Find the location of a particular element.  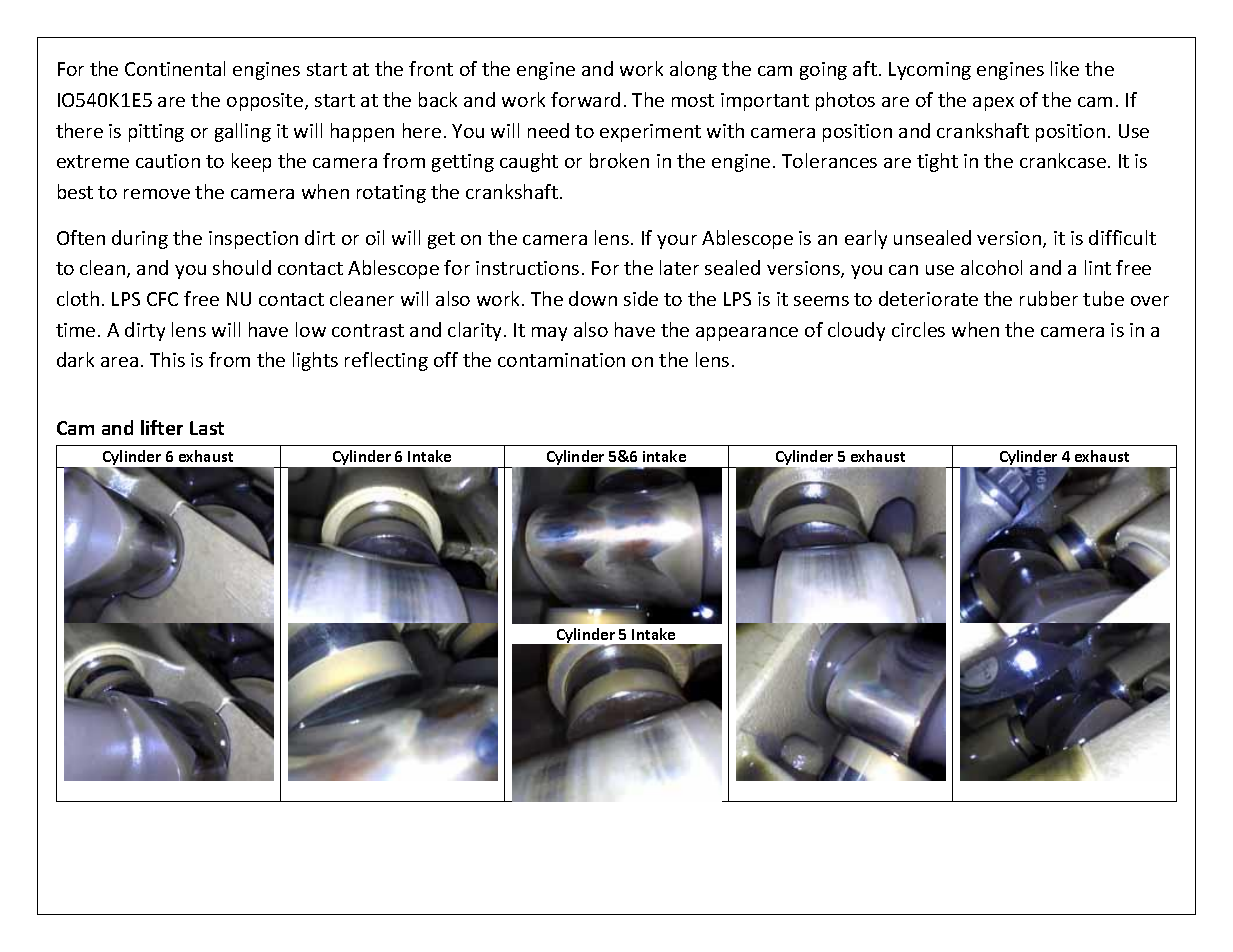

along is located at coordinates (693, 70).
